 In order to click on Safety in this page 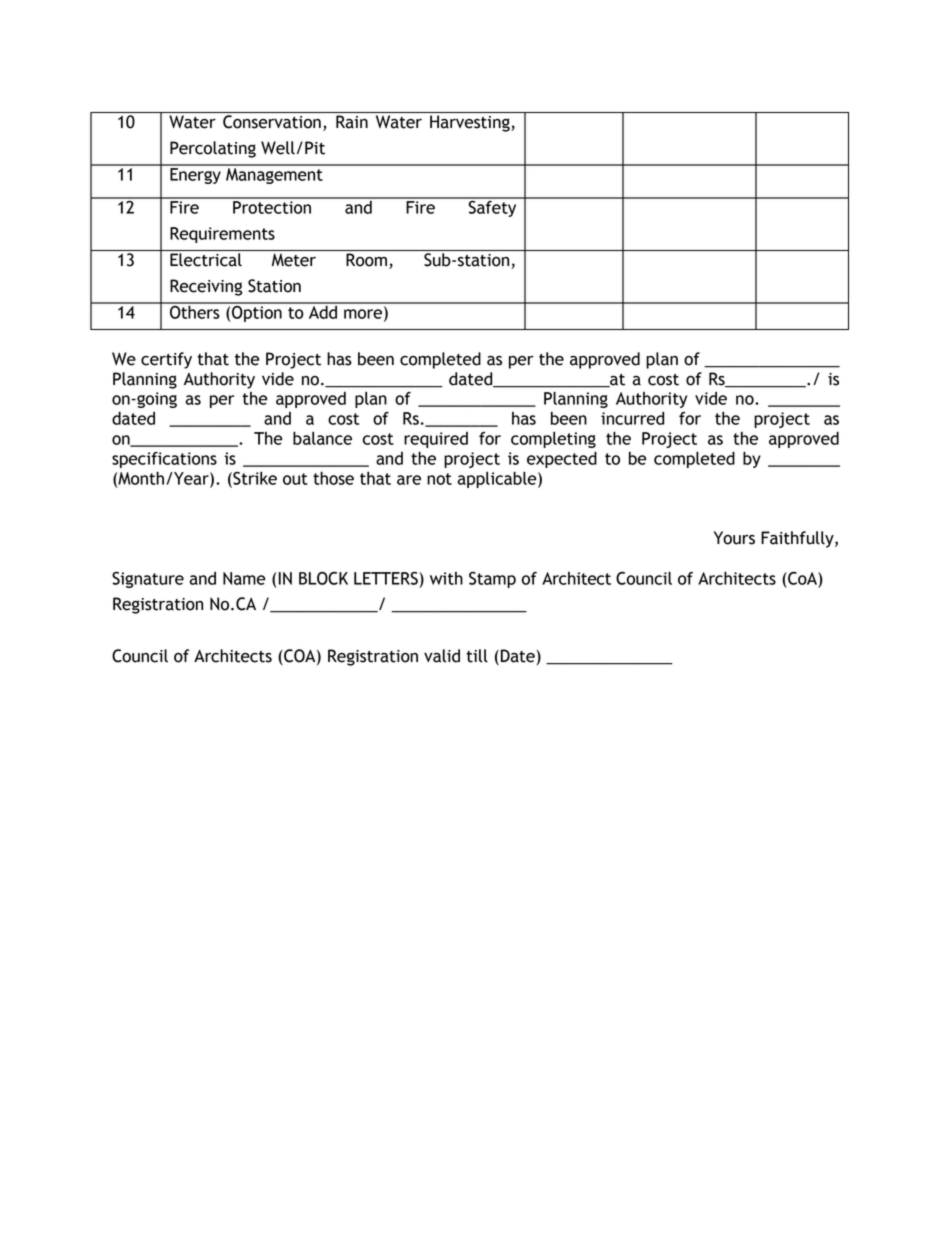, I will do `click(492, 207)`.
